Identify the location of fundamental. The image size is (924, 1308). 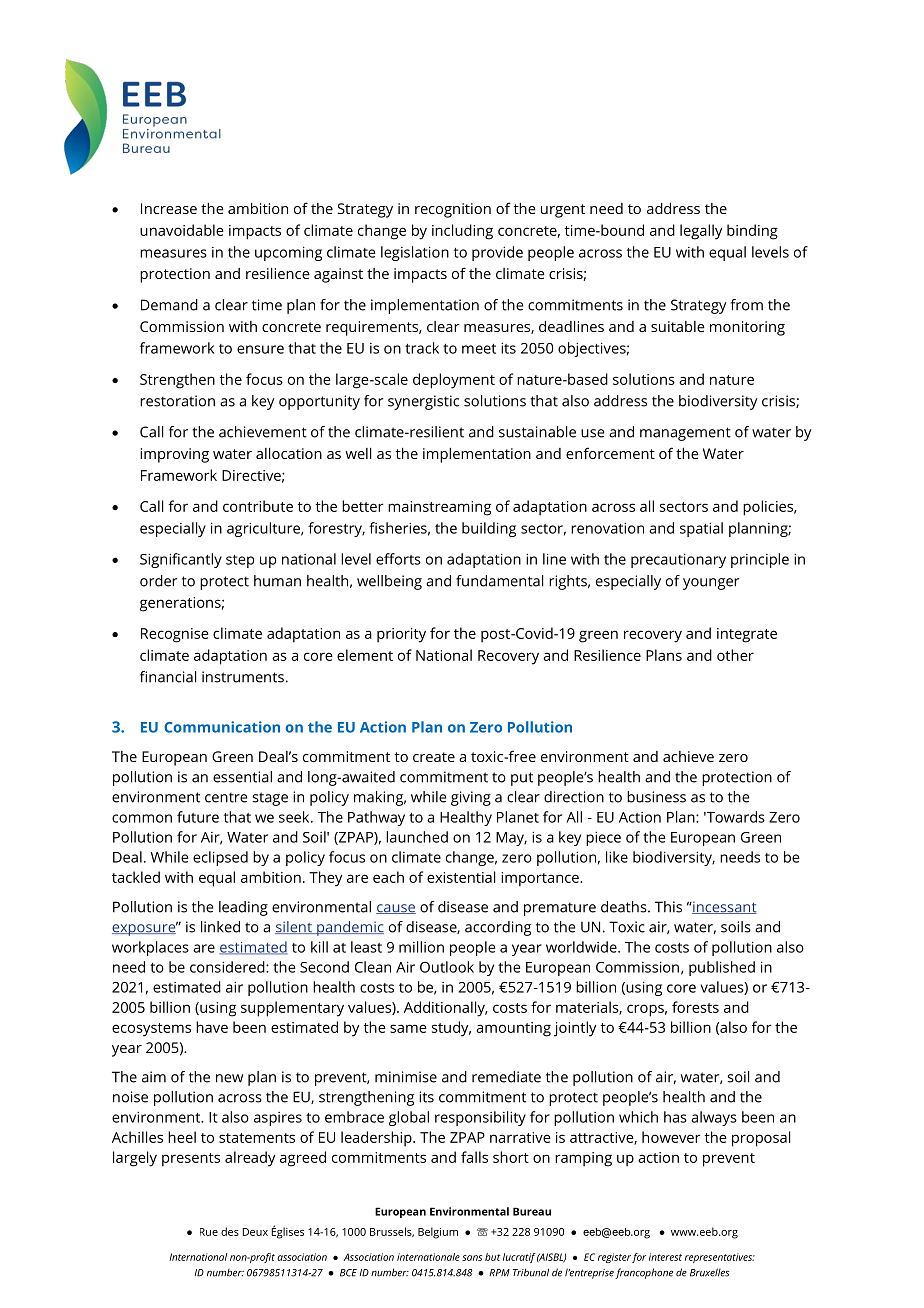
(500, 581).
